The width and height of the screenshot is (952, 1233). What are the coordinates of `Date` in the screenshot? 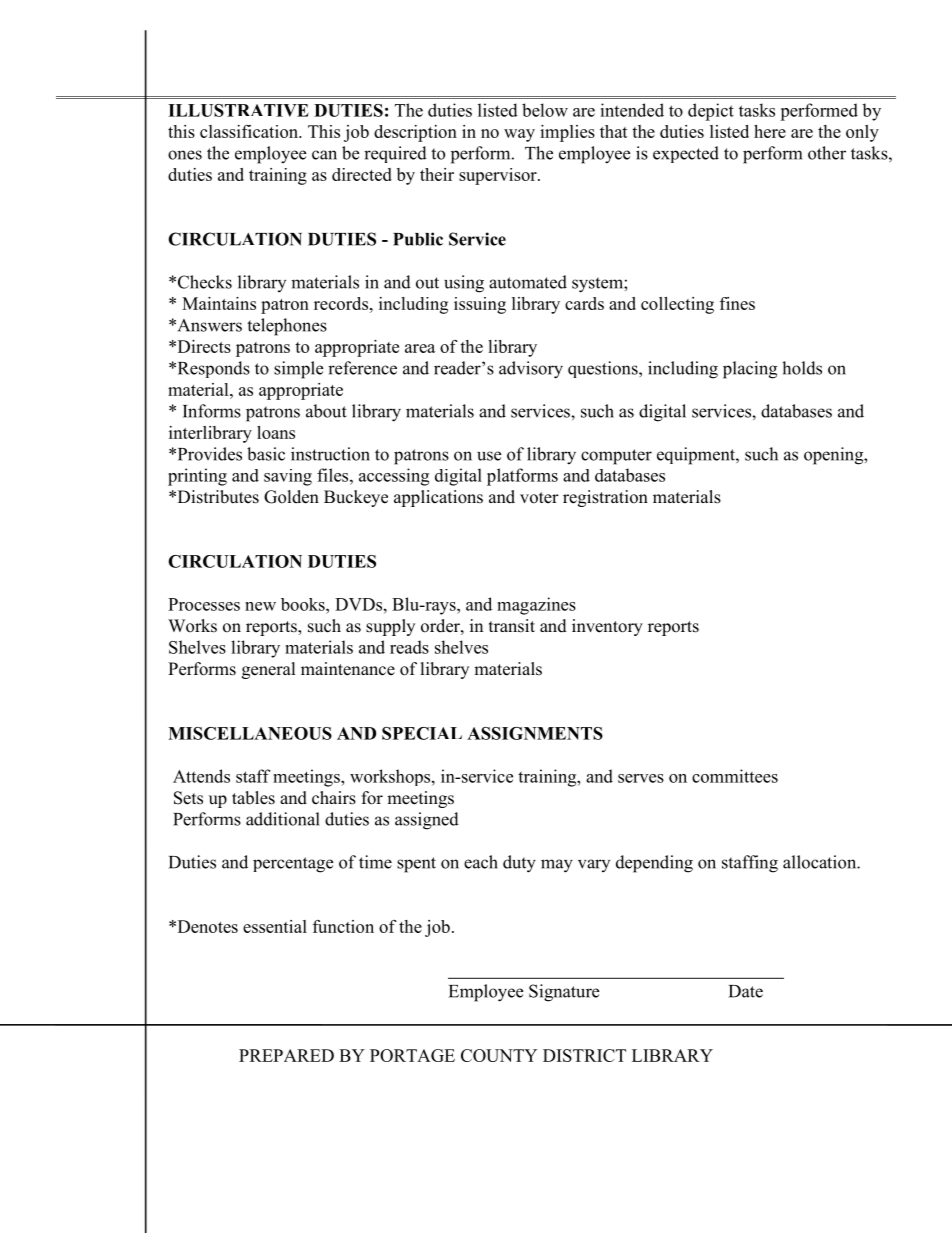 It's located at (746, 991).
